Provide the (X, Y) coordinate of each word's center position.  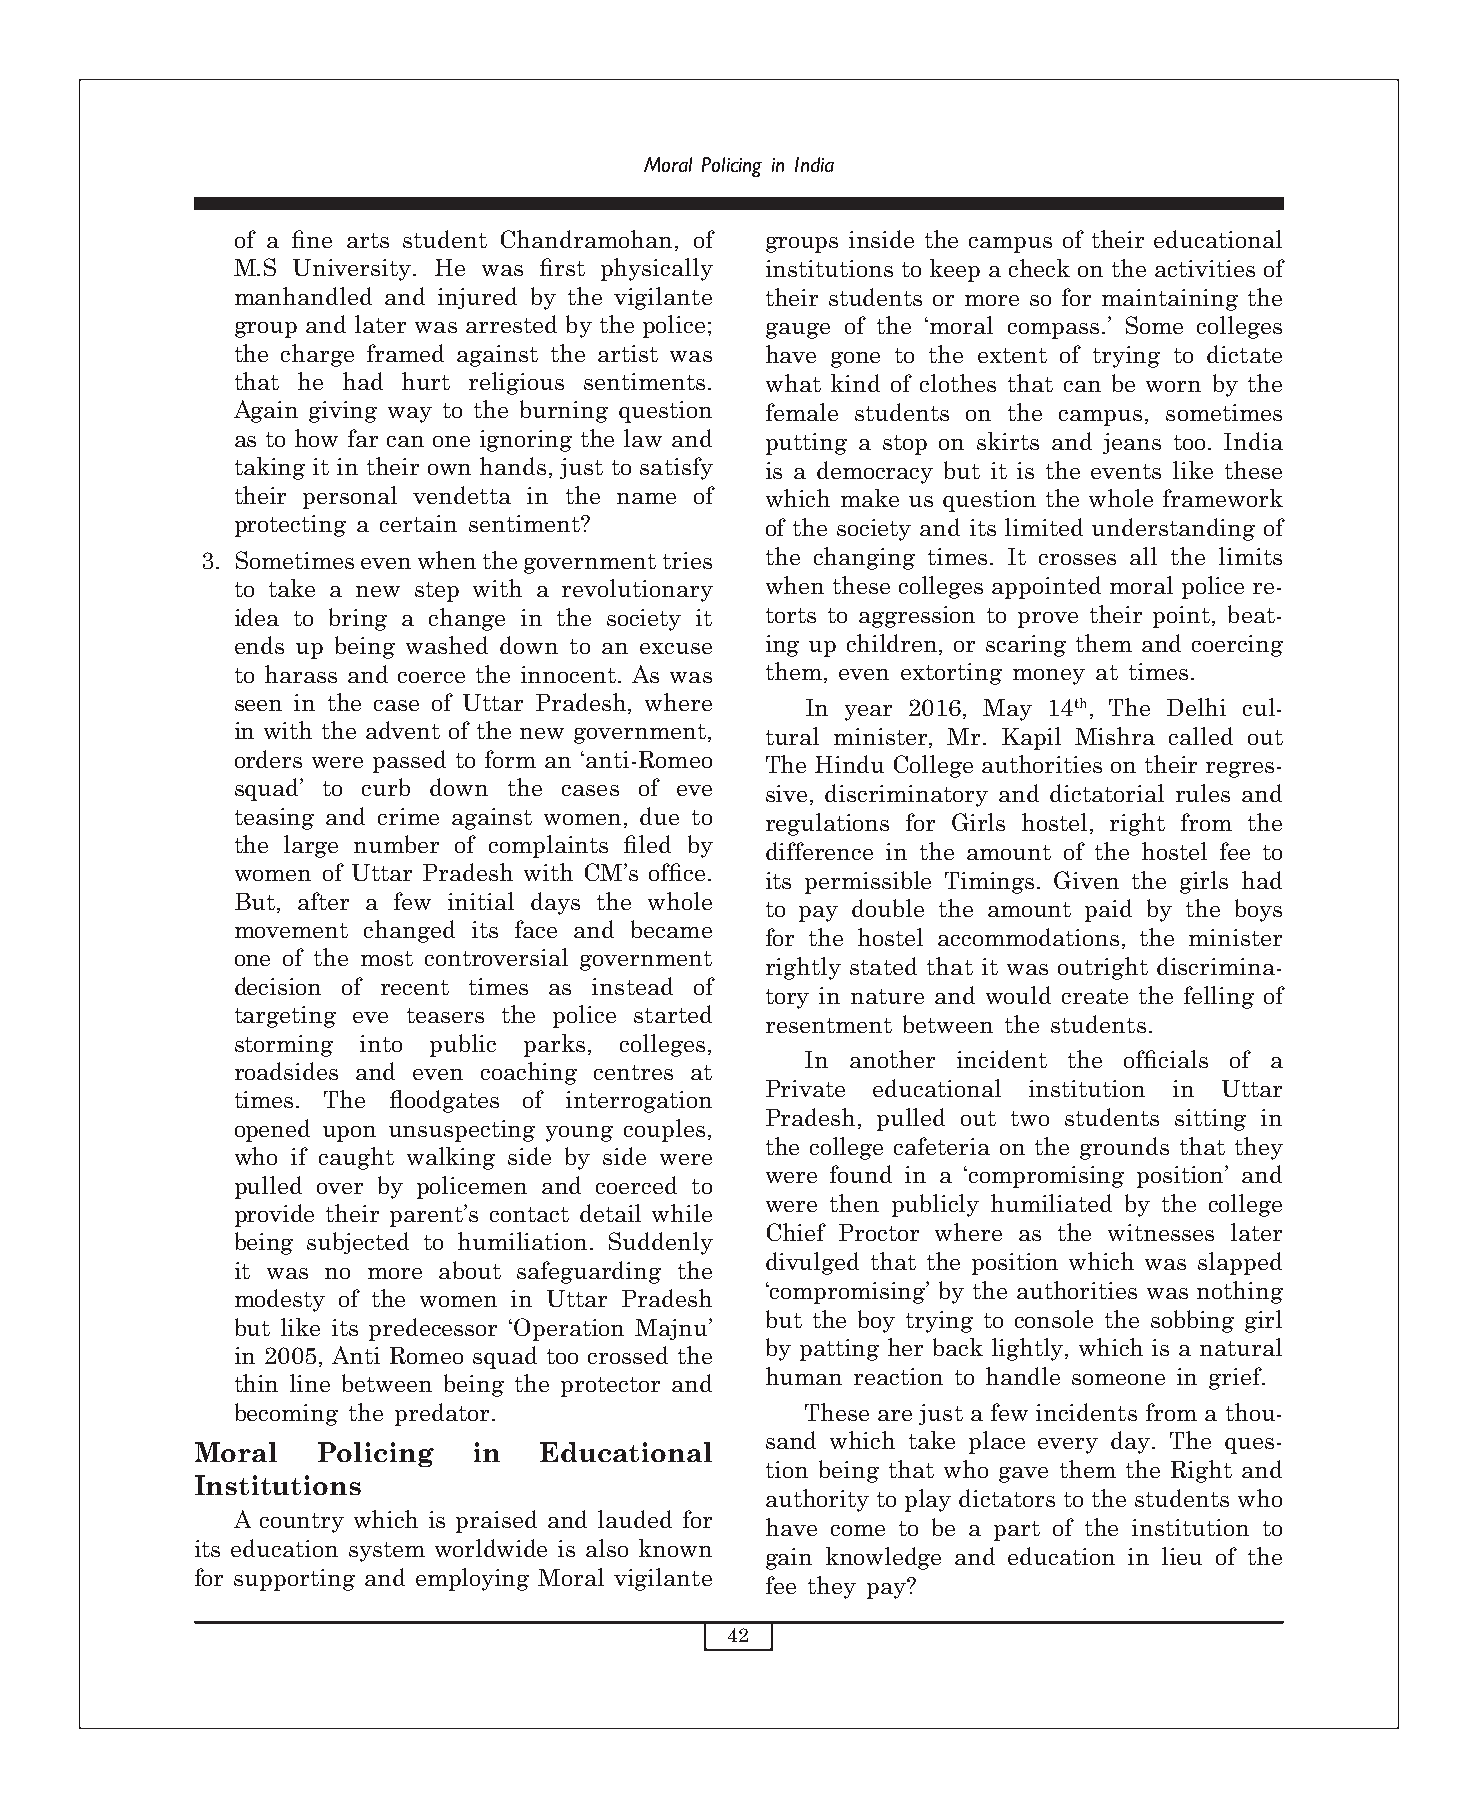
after (323, 901)
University (353, 270)
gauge (798, 331)
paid (1108, 910)
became (671, 929)
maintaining (1170, 300)
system (387, 1552)
